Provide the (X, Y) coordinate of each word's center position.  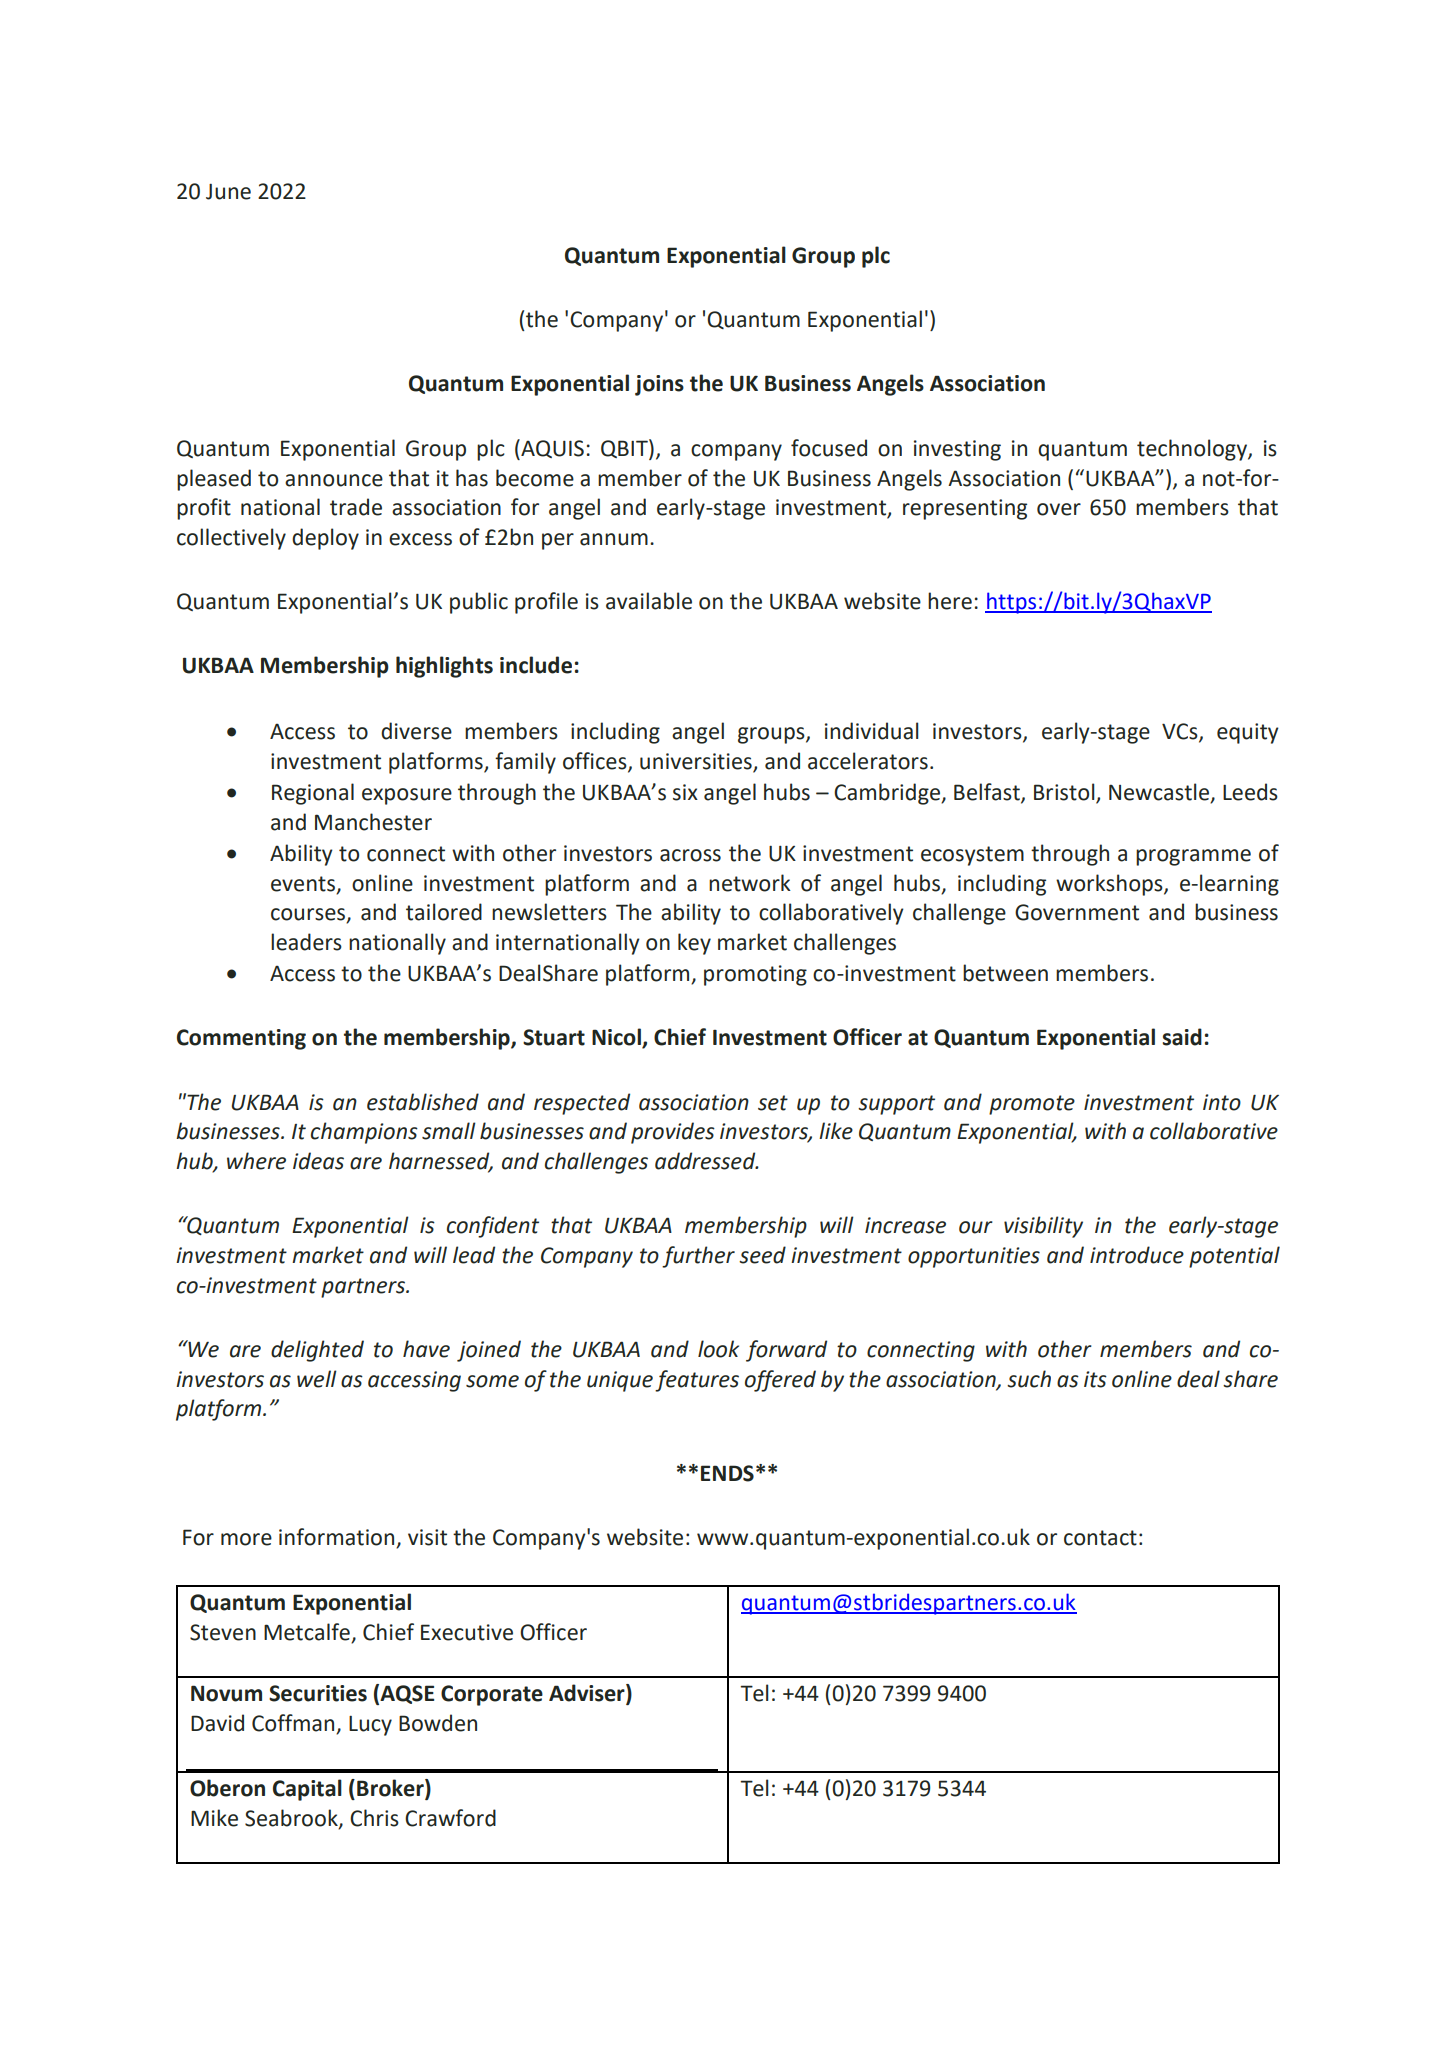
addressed (706, 1161)
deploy (325, 539)
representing (965, 509)
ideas (318, 1161)
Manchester (373, 822)
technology (1193, 450)
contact (1100, 1538)
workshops (1110, 885)
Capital (307, 1790)
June (228, 192)
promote (1032, 1105)
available (649, 601)
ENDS (727, 1473)
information (336, 1537)
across (690, 855)
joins (659, 385)
